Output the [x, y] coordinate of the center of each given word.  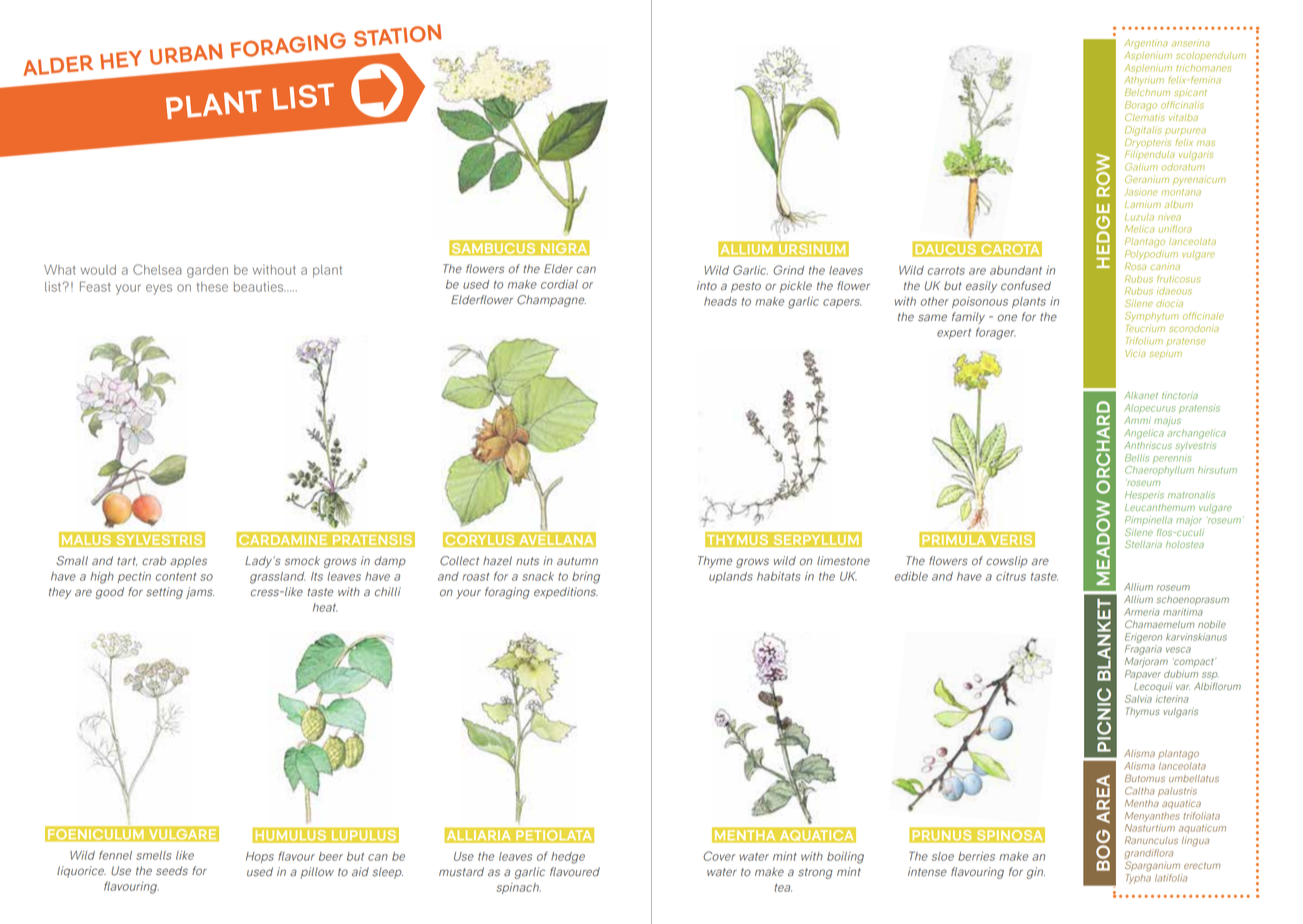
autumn [577, 561]
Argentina [1146, 44]
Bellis [1137, 458]
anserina [1190, 43]
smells [154, 855]
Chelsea [157, 269]
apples [188, 562]
